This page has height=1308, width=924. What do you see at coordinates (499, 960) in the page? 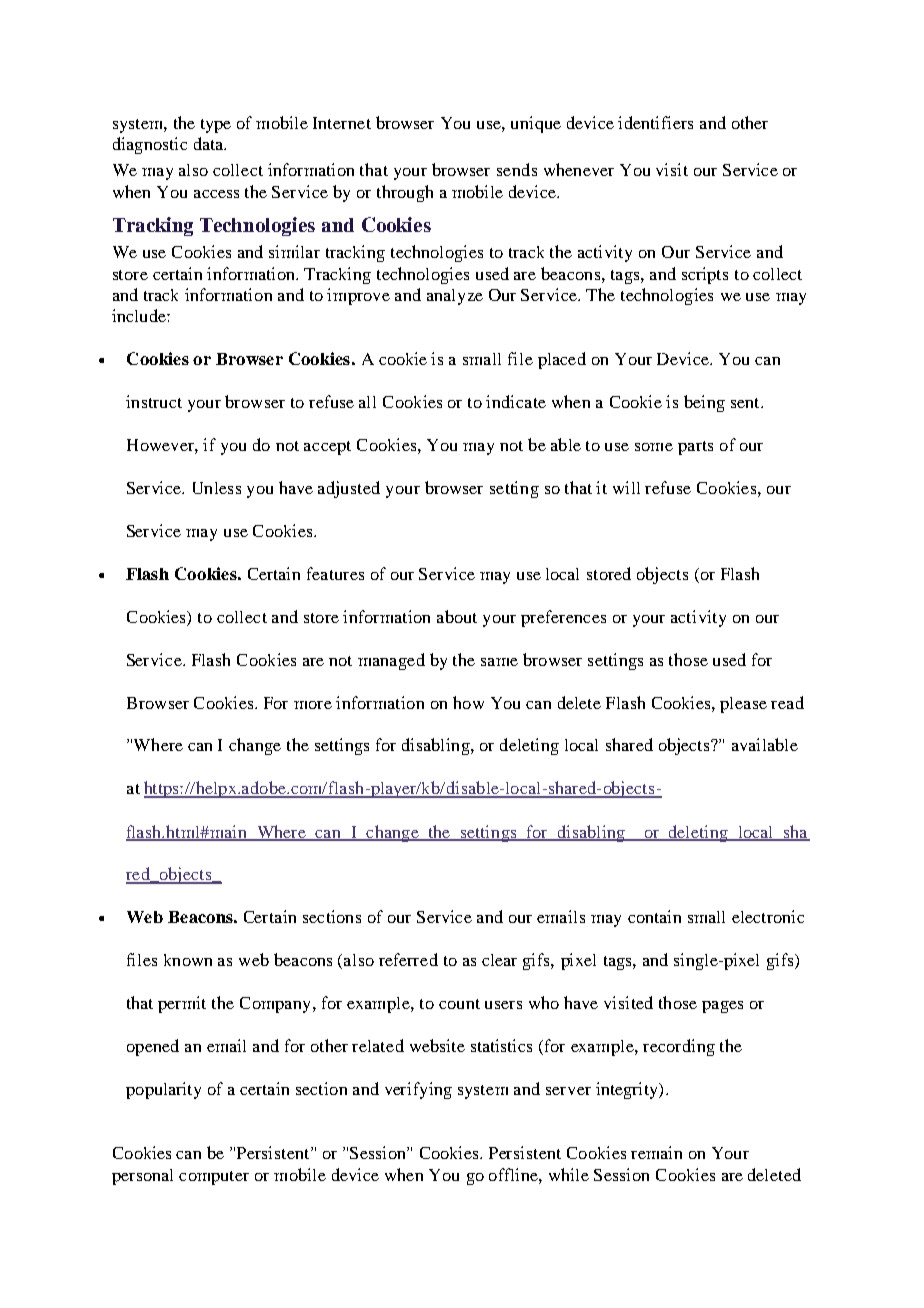
I see `clear` at bounding box center [499, 960].
